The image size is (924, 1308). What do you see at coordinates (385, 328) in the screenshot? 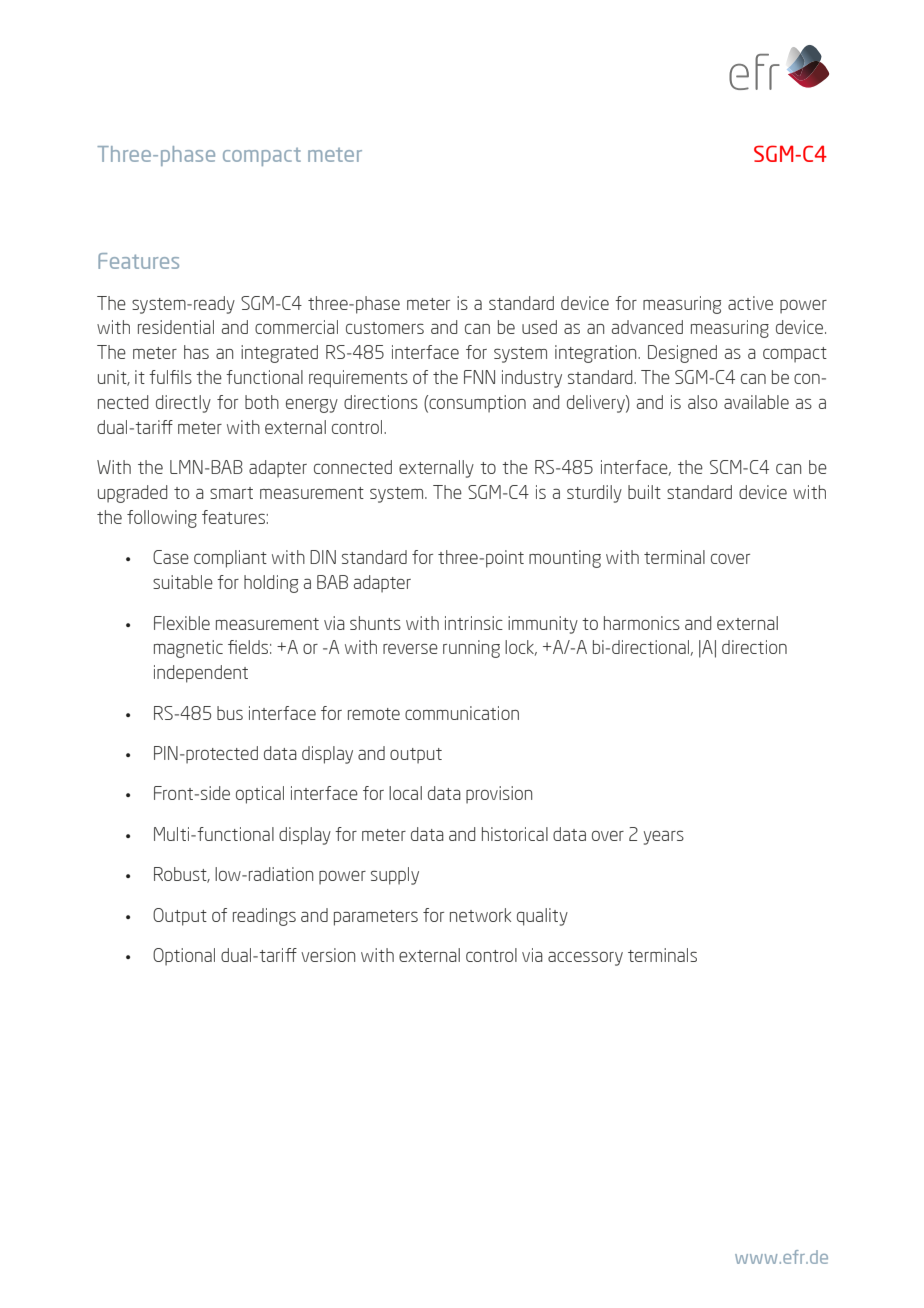
I see `customers` at bounding box center [385, 328].
